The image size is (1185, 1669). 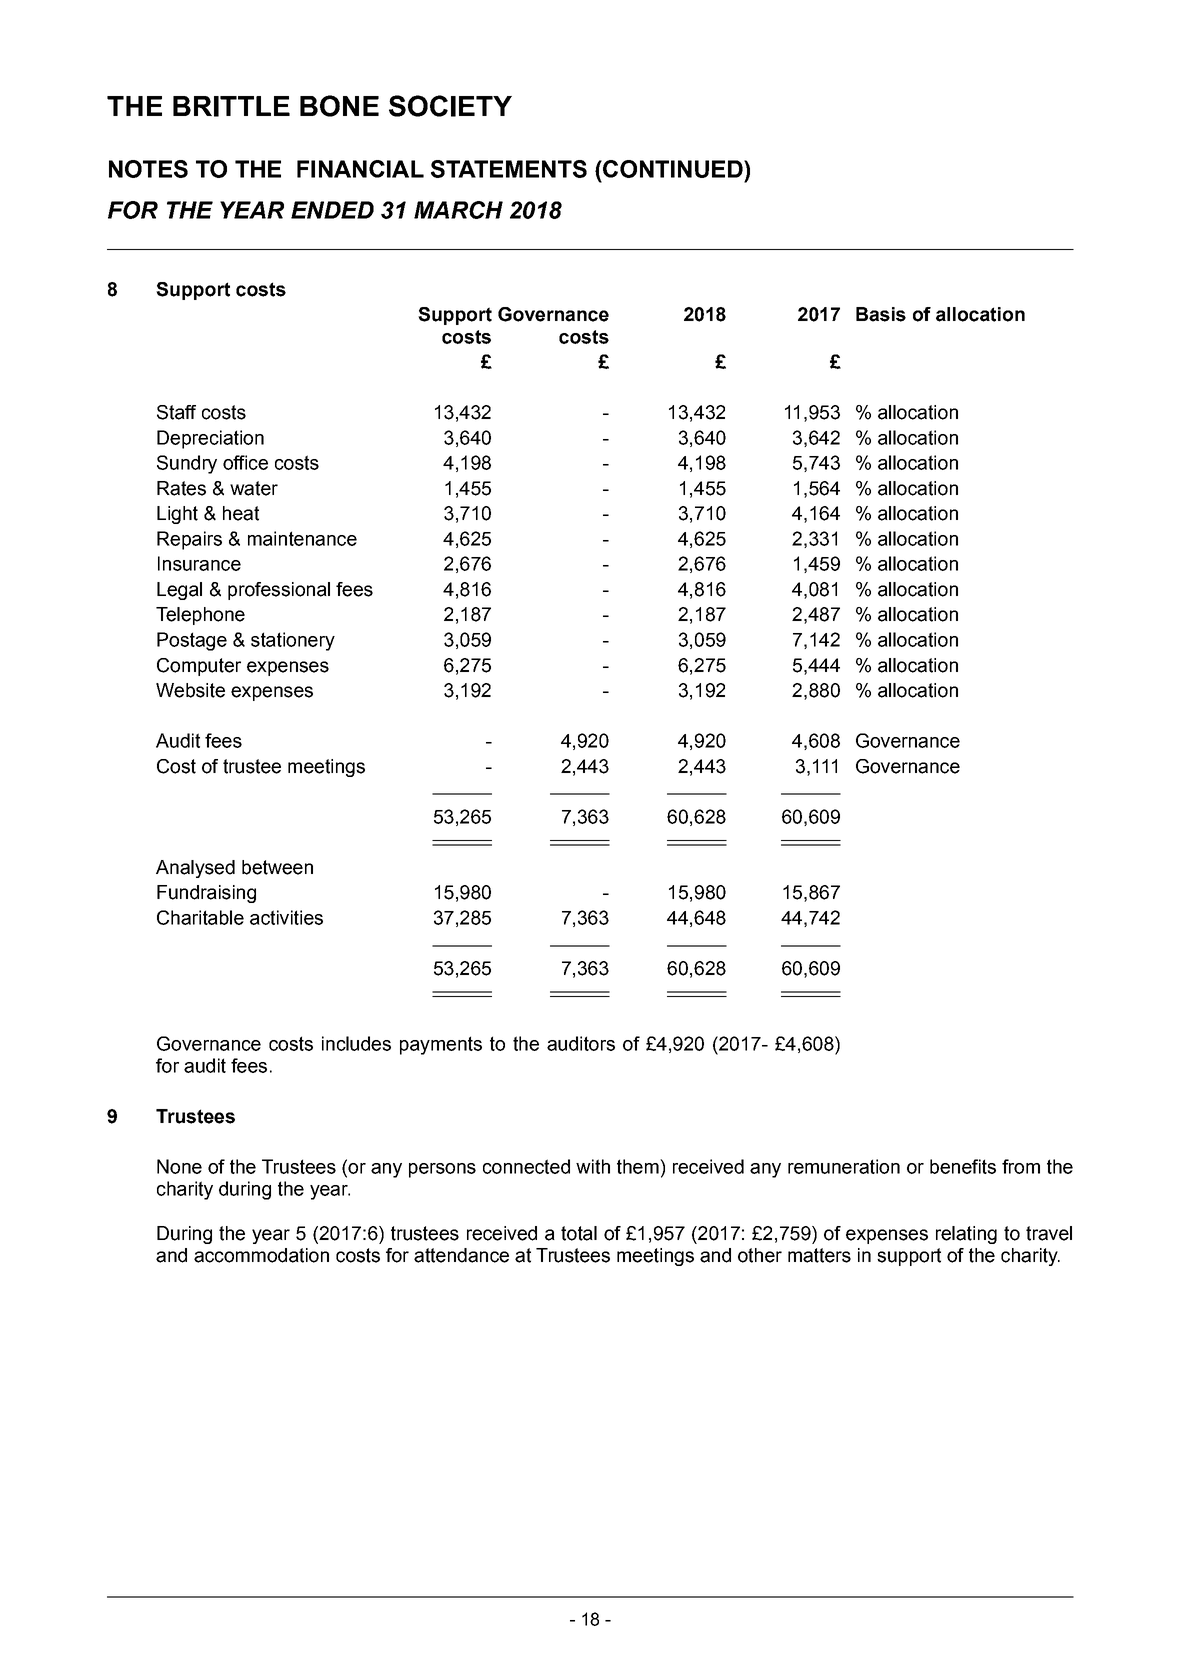 I want to click on total, so click(x=579, y=1233).
